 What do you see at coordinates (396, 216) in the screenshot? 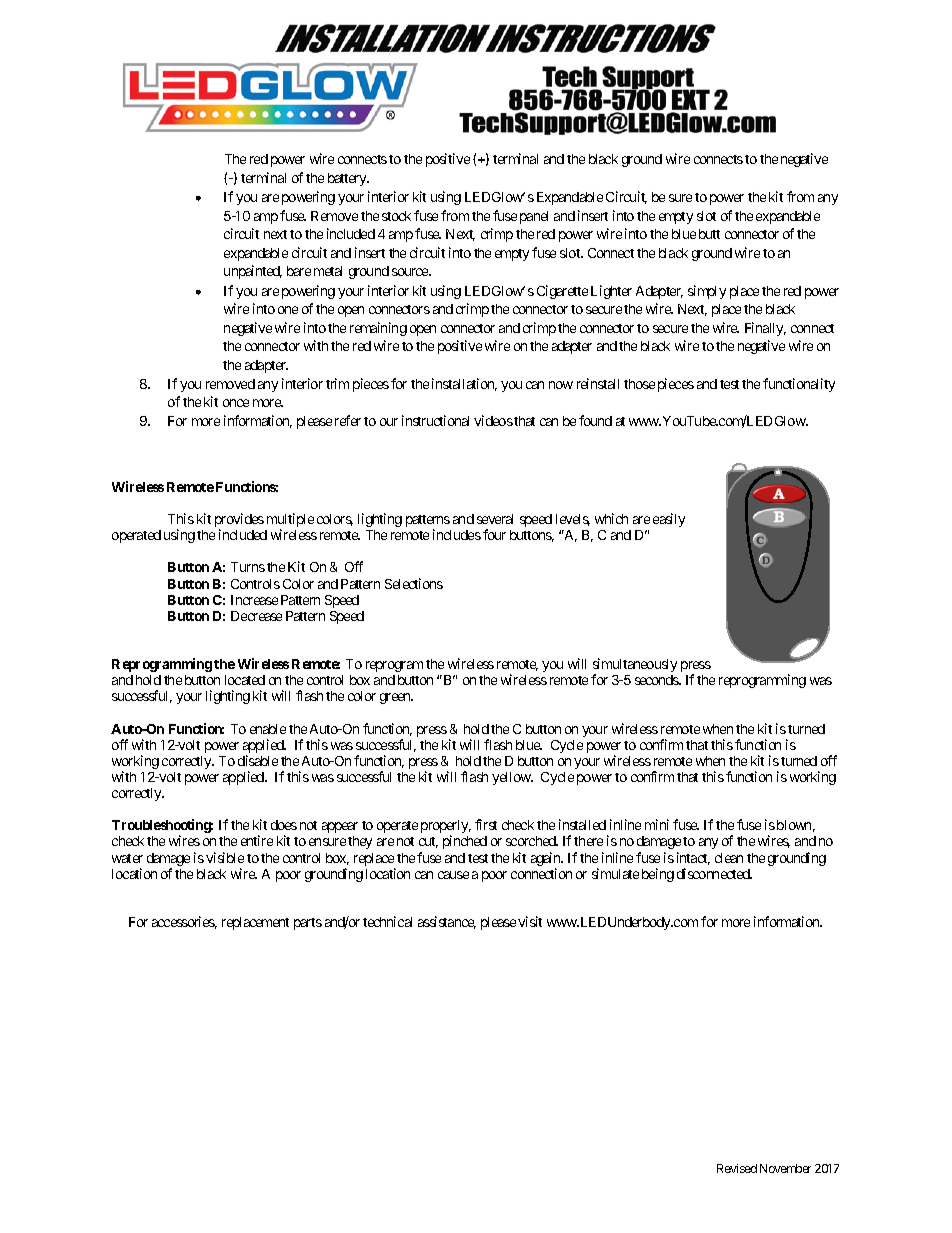
I see `stock` at bounding box center [396, 216].
